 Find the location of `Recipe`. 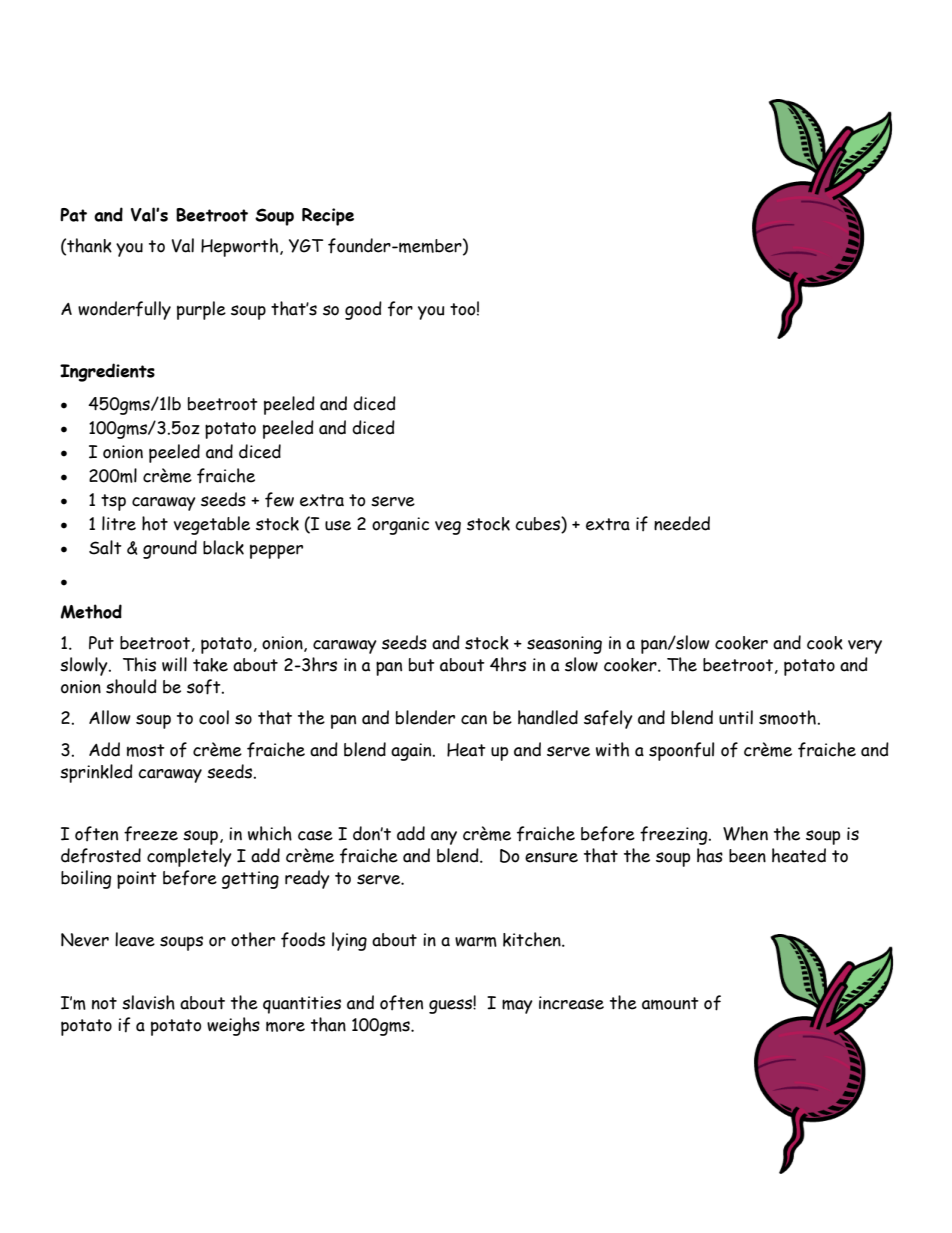

Recipe is located at coordinates (328, 217).
